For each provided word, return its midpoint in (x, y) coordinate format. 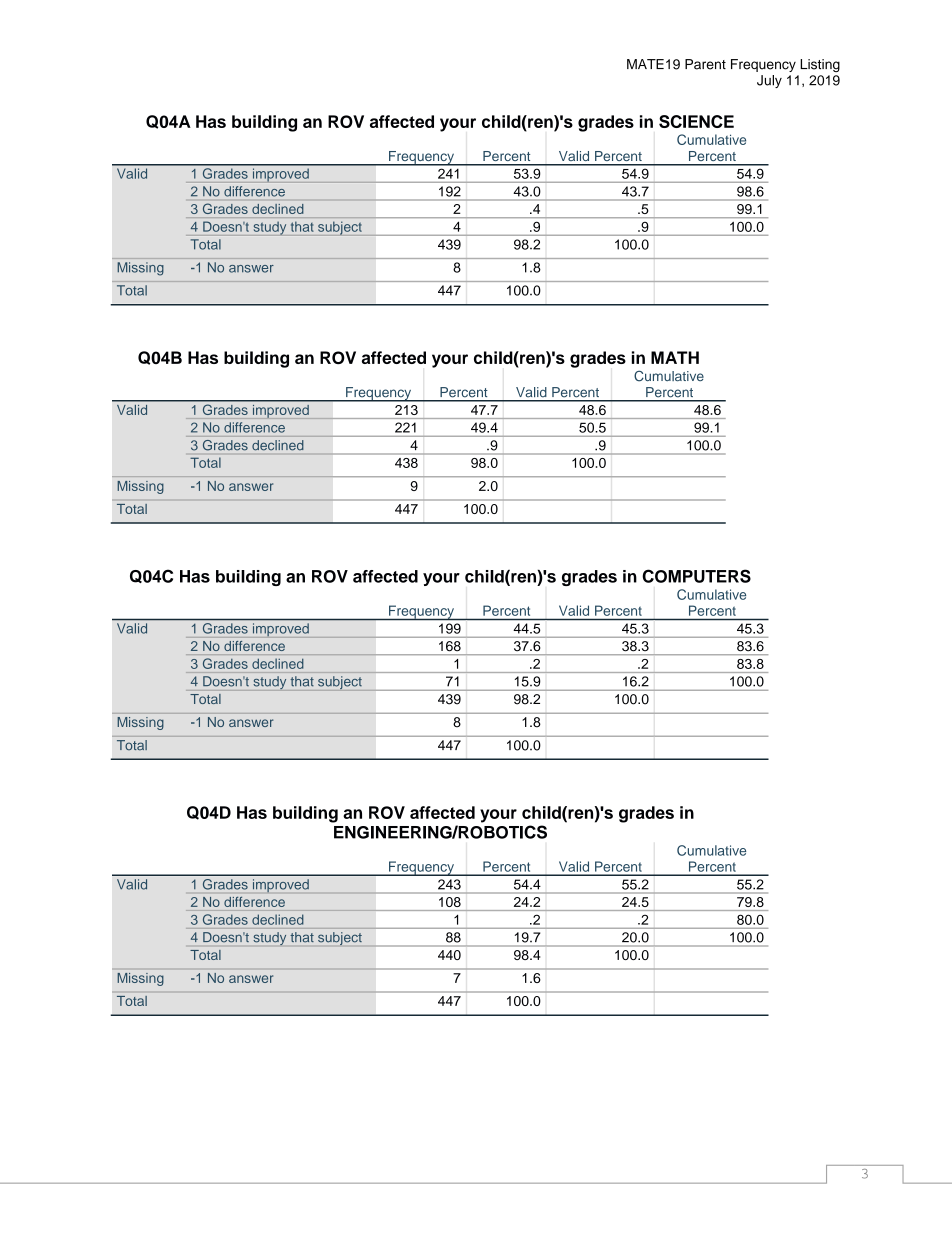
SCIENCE (696, 121)
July (769, 81)
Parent (705, 64)
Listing (820, 65)
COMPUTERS (696, 576)
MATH (675, 357)
